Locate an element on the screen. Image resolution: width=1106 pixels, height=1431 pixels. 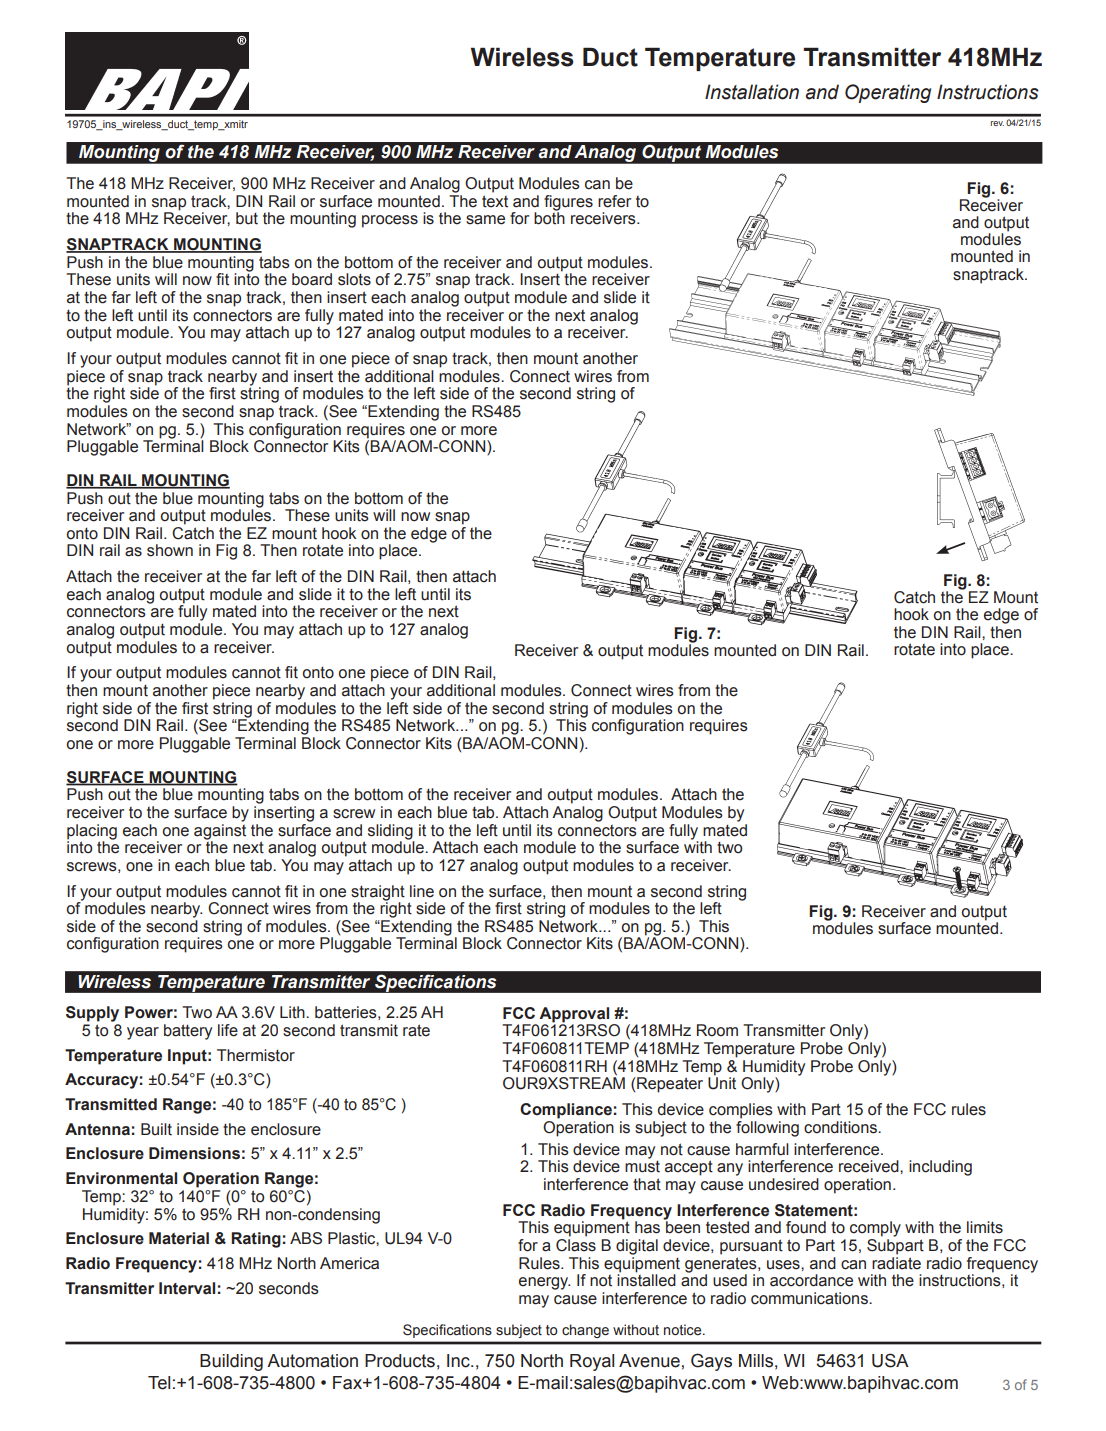
rev is located at coordinates (997, 123).
